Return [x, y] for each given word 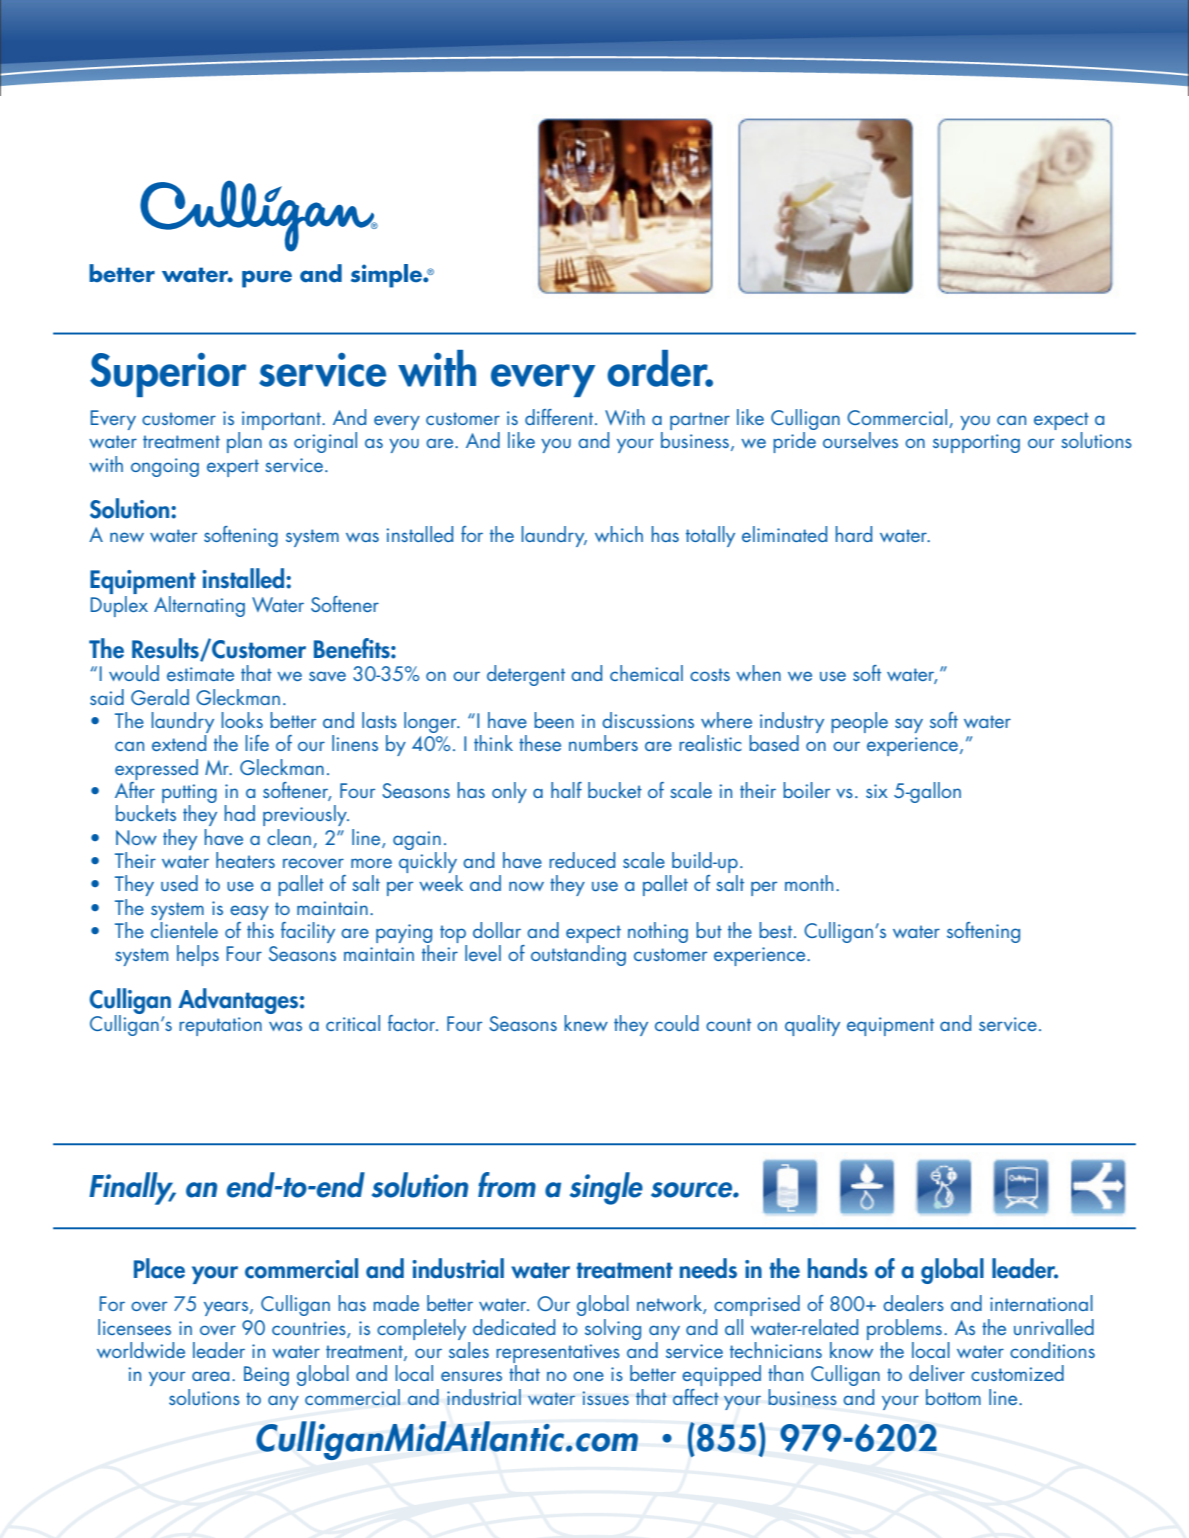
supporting [976, 443]
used [179, 883]
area [210, 1376]
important [282, 420]
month [809, 883]
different [560, 417]
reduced [582, 860]
